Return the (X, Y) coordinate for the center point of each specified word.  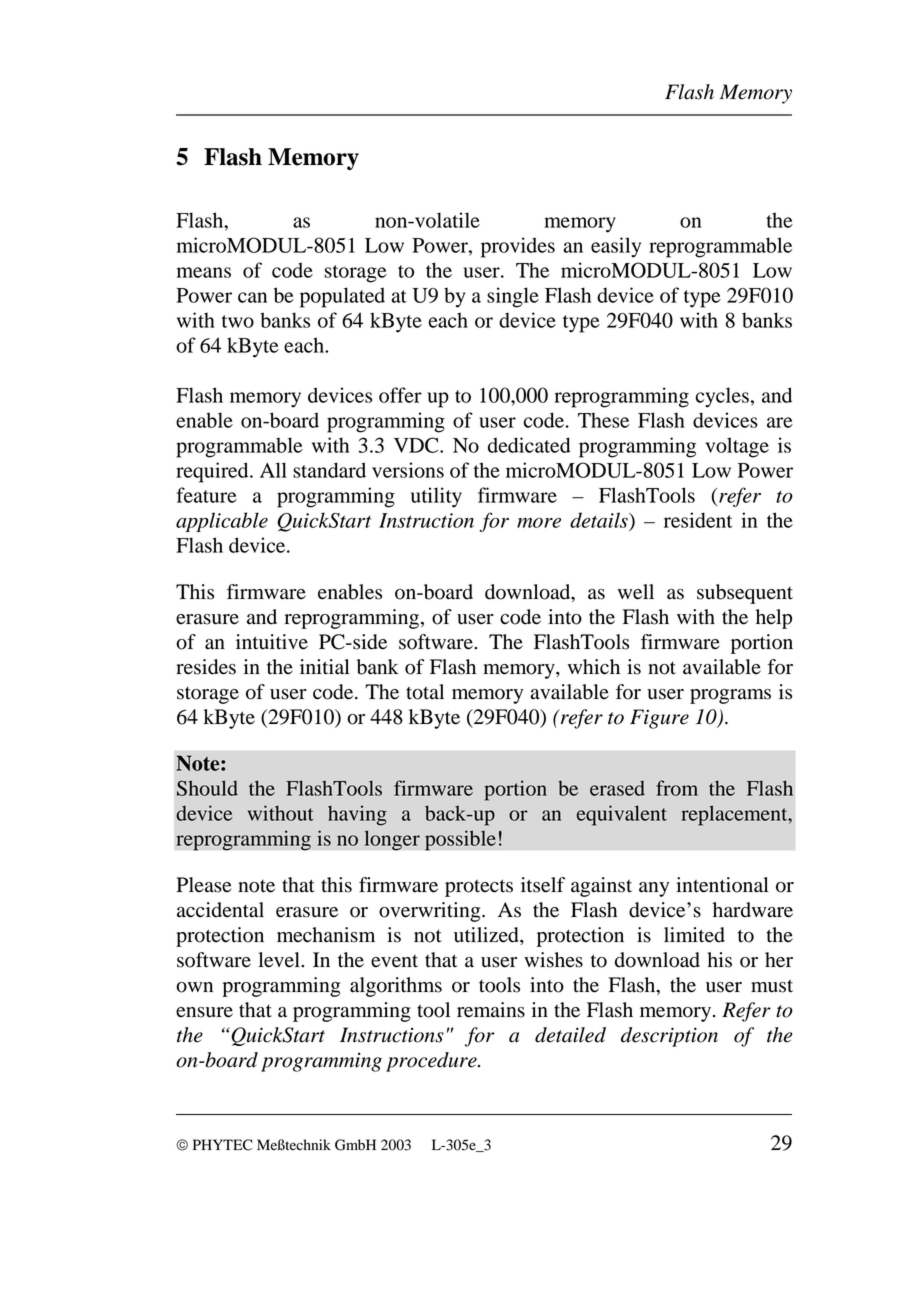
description (669, 1037)
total (425, 692)
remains (491, 1010)
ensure (204, 1012)
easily (616, 247)
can (252, 297)
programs (730, 696)
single (513, 297)
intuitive (272, 642)
